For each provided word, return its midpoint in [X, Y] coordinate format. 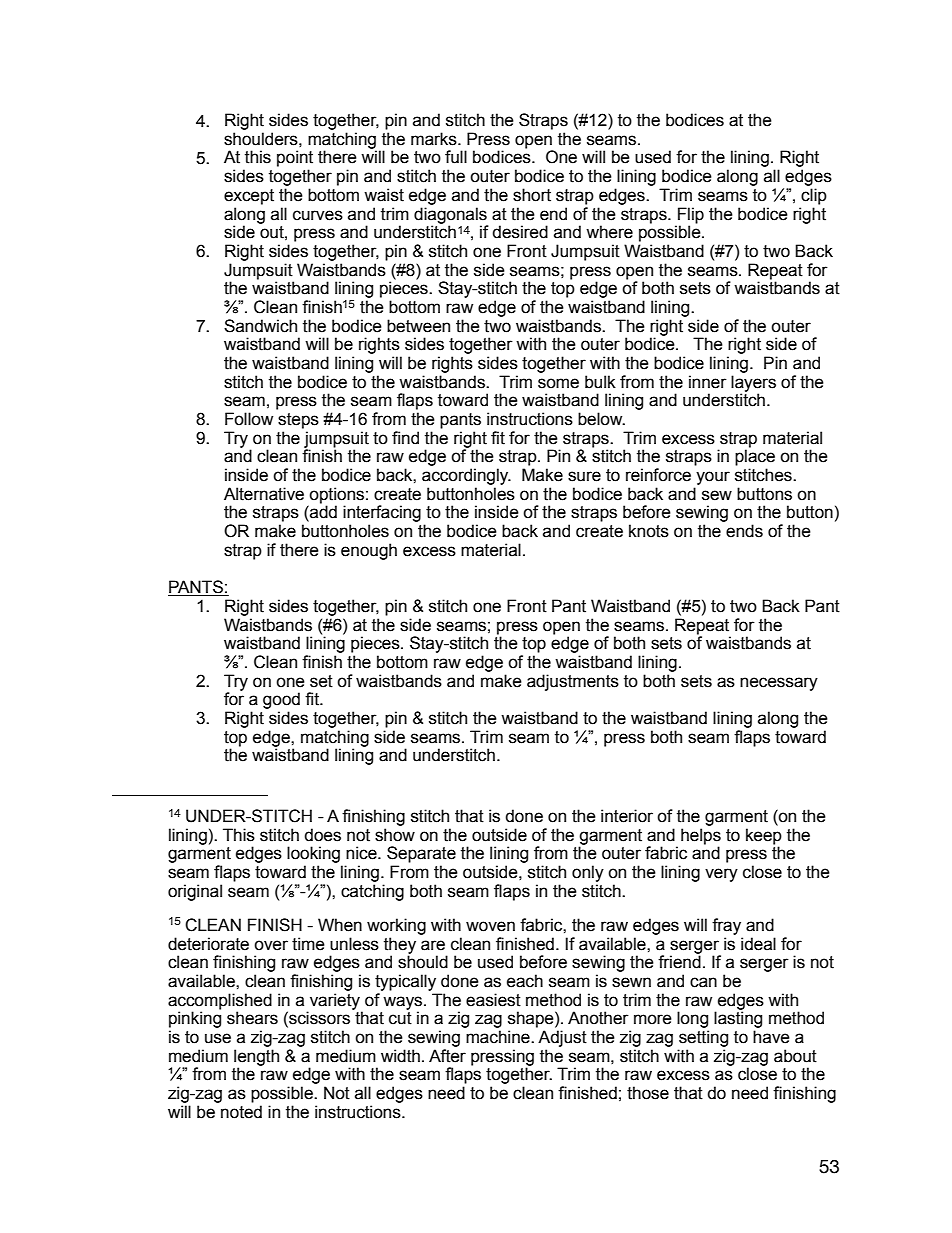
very [721, 875]
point [295, 158]
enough [369, 551]
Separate [421, 854]
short [532, 195]
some [558, 383]
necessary [779, 684]
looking [313, 854]
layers [753, 384]
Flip [691, 215]
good [281, 700]
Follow [249, 419]
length [256, 1058]
